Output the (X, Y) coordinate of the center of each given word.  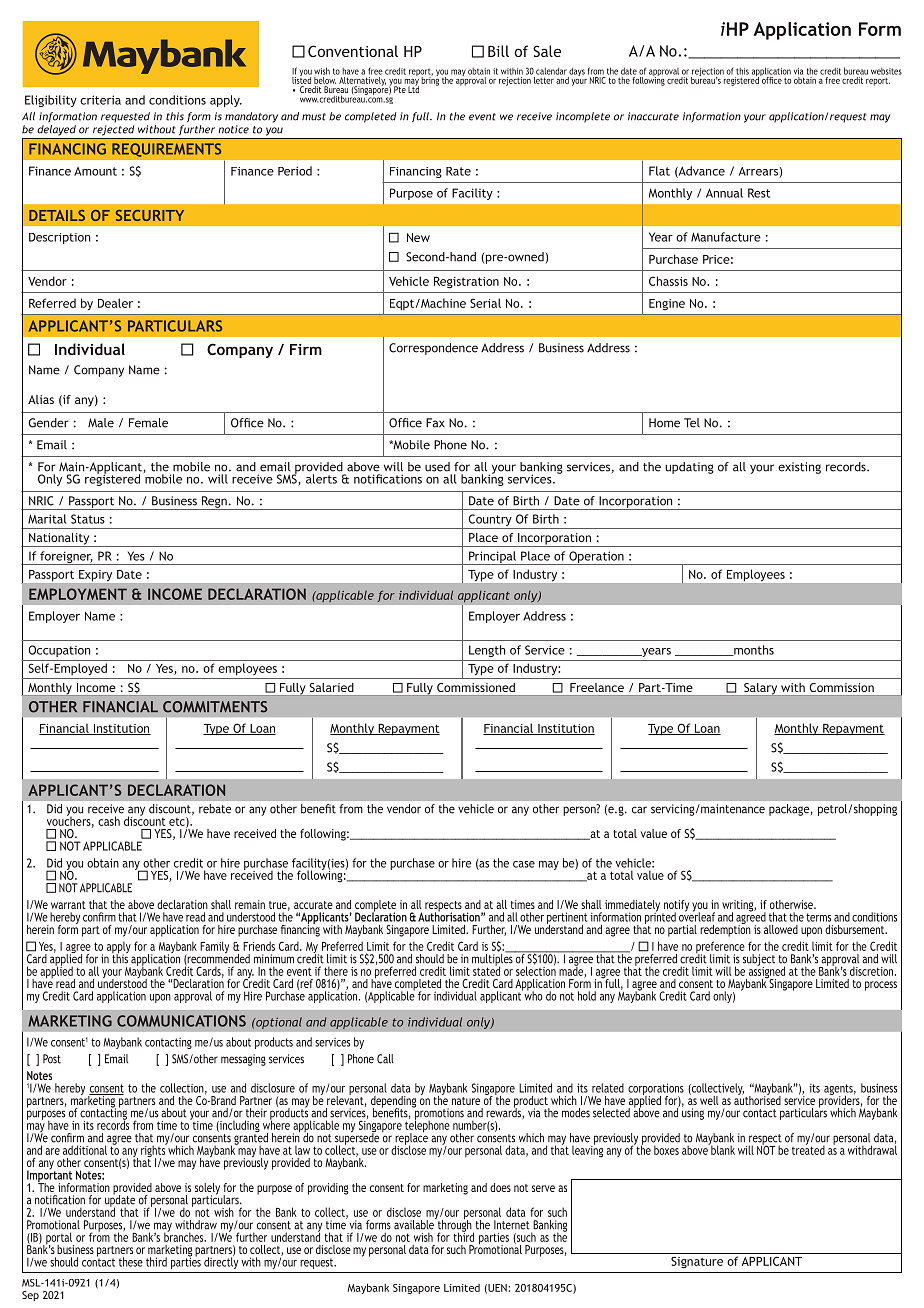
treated (808, 1149)
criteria (100, 100)
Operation (596, 558)
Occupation (60, 651)
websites (886, 71)
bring (430, 80)
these (131, 1262)
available (415, 1224)
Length (487, 651)
